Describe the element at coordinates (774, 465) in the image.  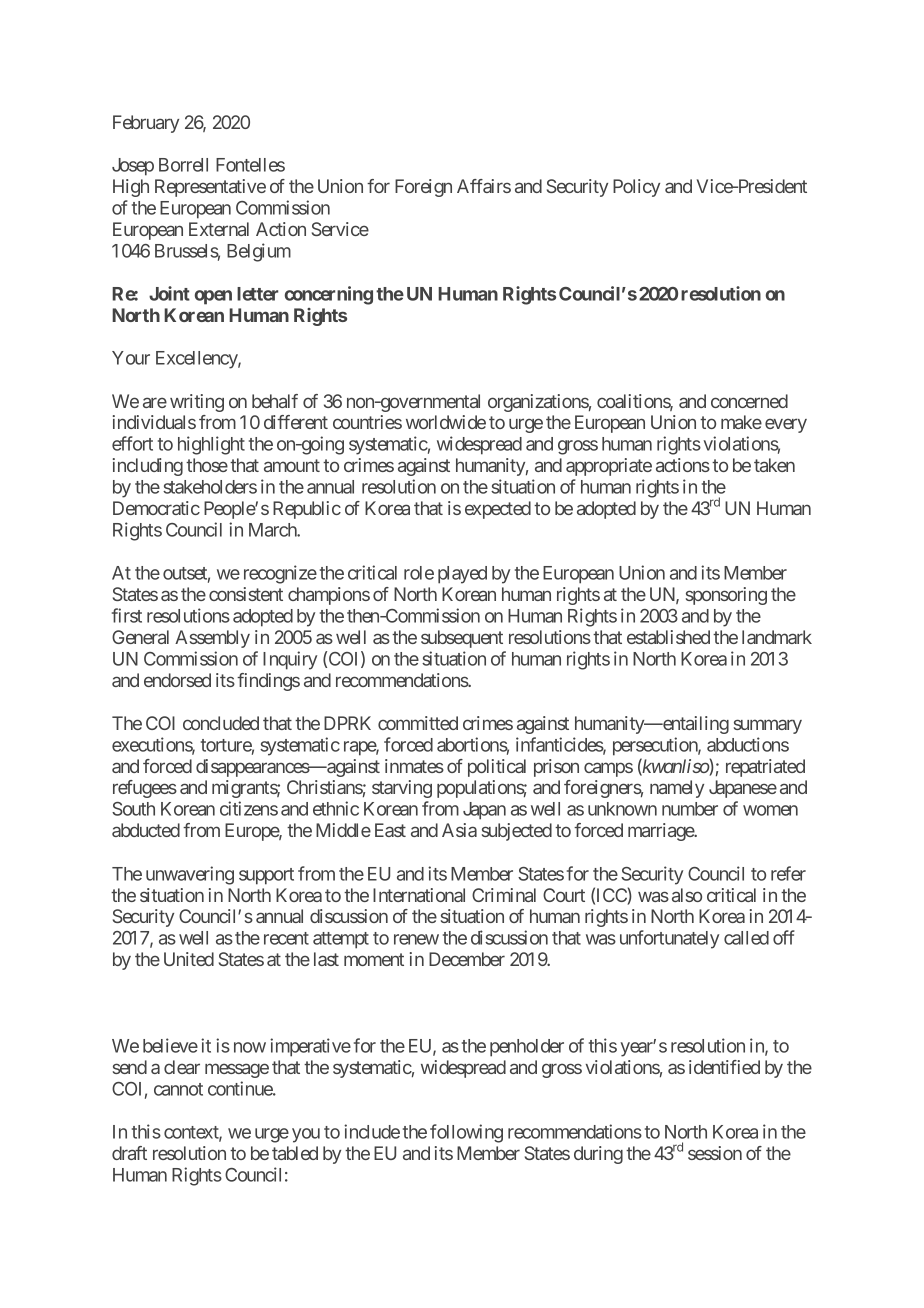
I see `taken` at that location.
